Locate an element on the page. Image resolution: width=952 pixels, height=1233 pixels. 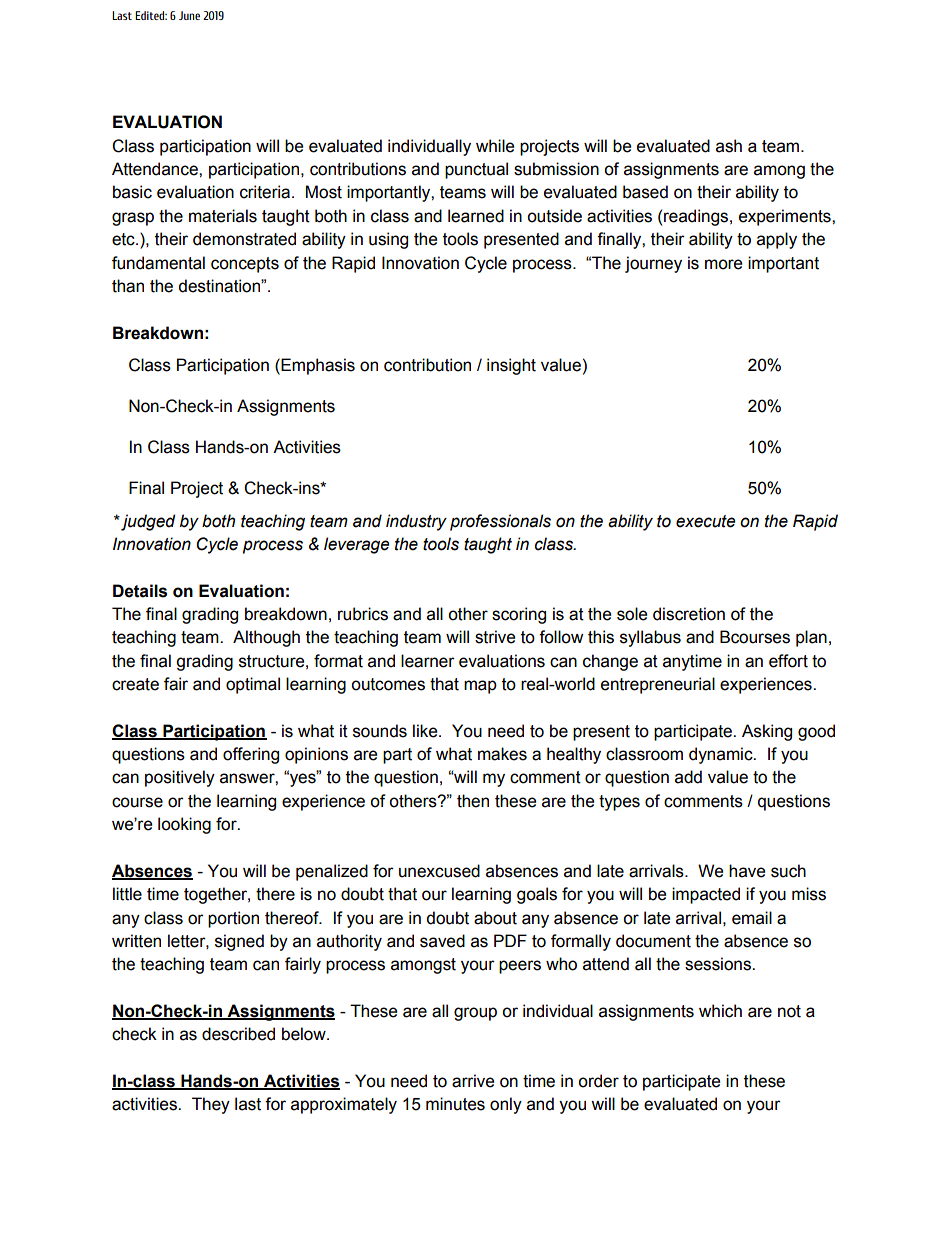
They is located at coordinates (211, 1105).
